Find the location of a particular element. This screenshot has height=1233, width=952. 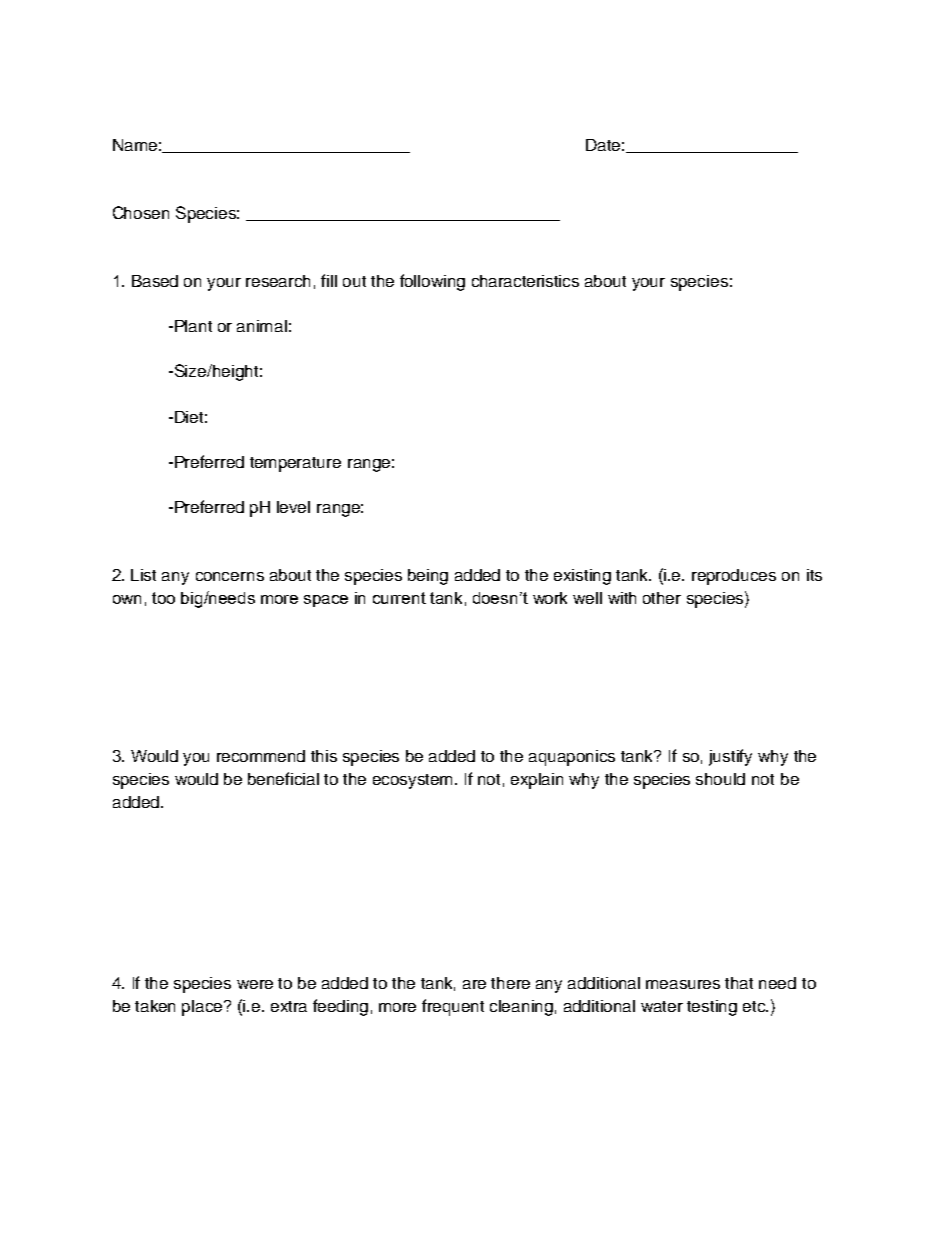

characteristics is located at coordinates (525, 281).
